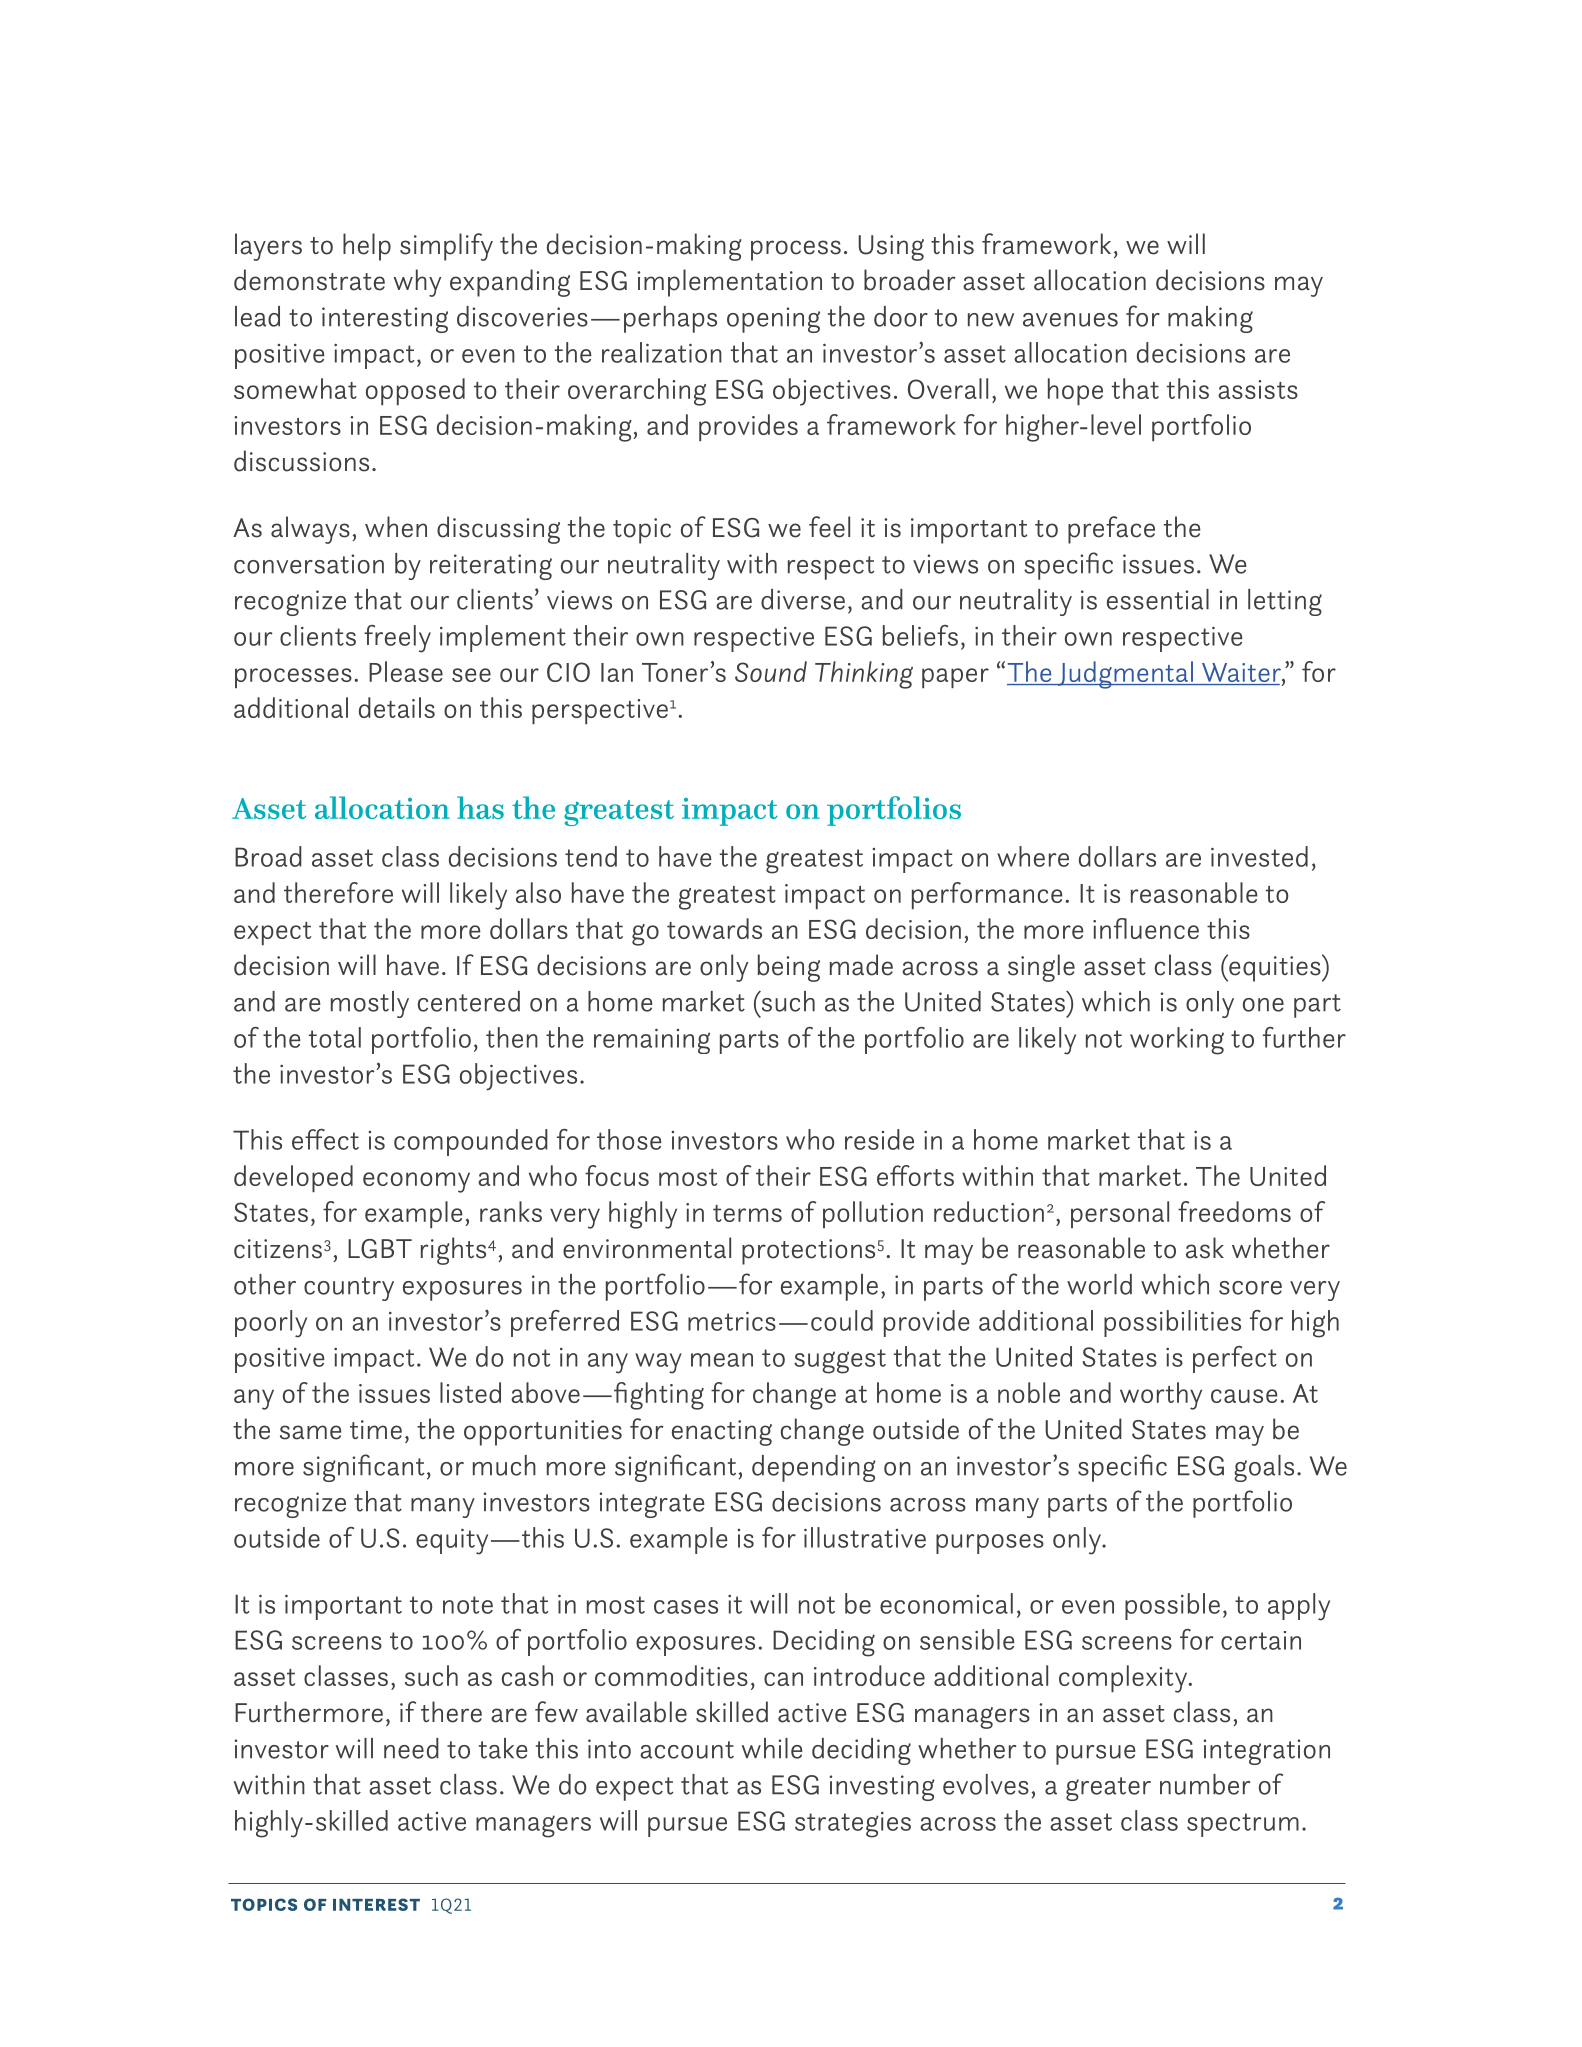  I want to click on working, so click(1177, 1041).
